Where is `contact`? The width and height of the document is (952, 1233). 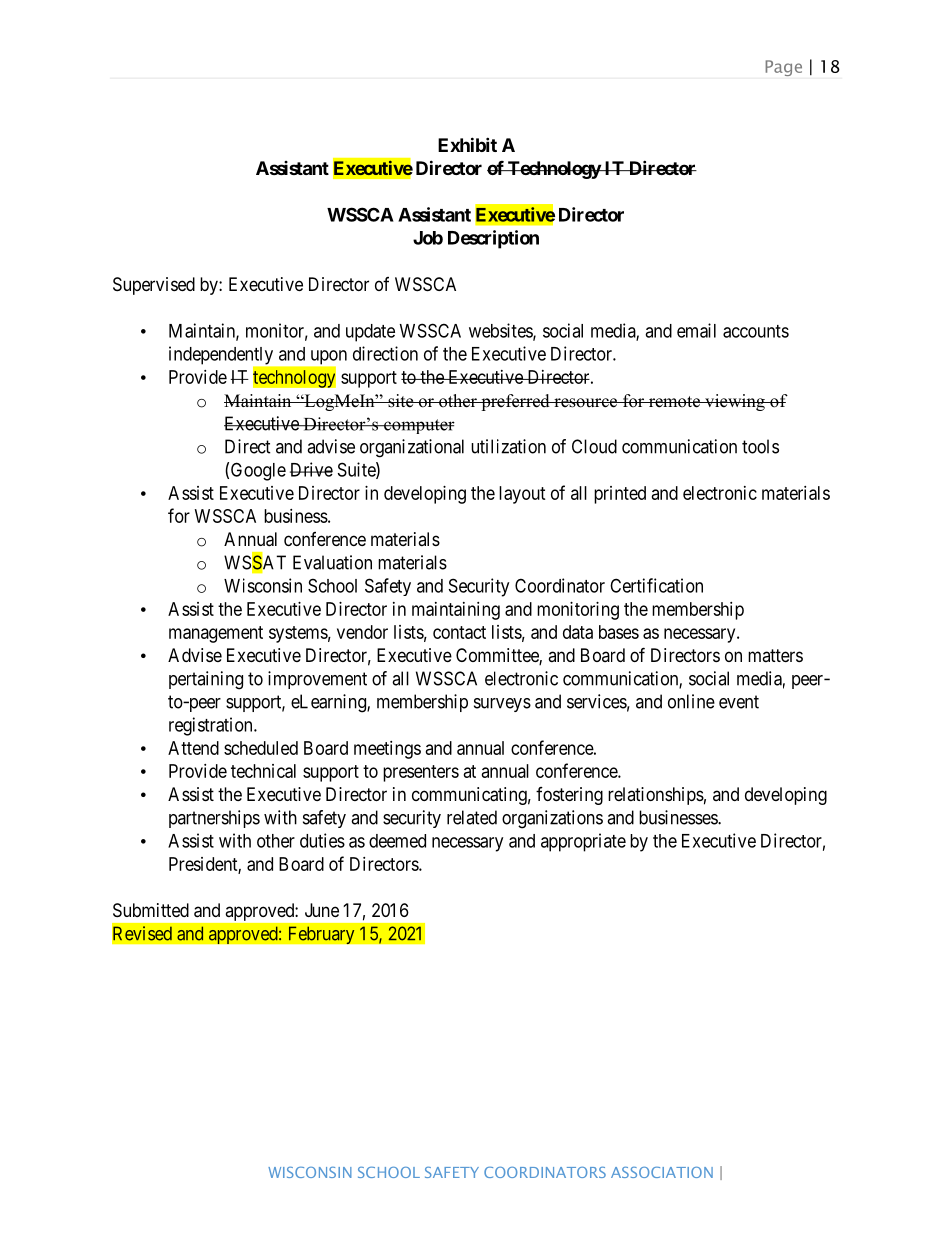
contact is located at coordinates (459, 632).
